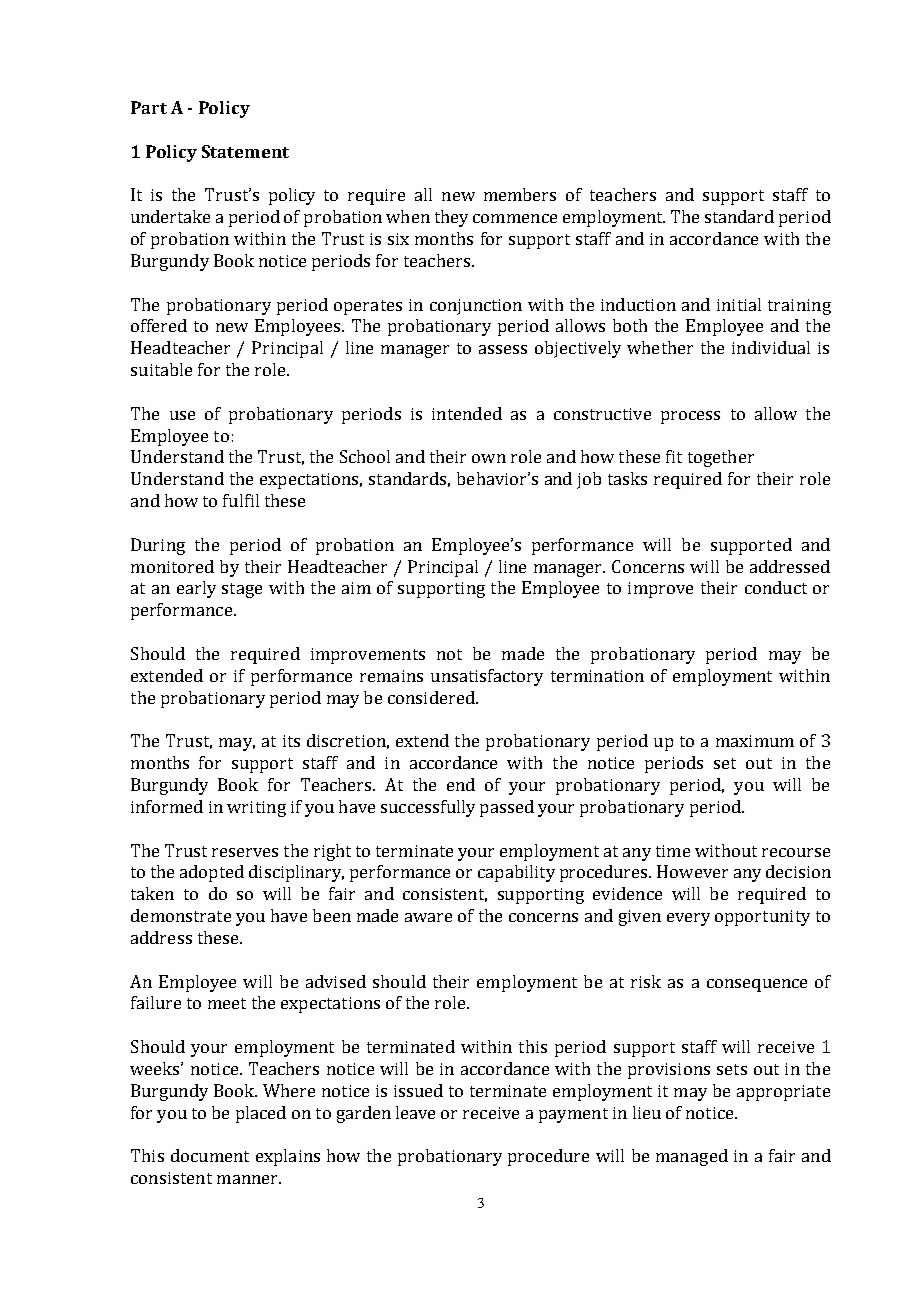 This page has width=924, height=1307. What do you see at coordinates (210, 1155) in the page?
I see `document` at bounding box center [210, 1155].
